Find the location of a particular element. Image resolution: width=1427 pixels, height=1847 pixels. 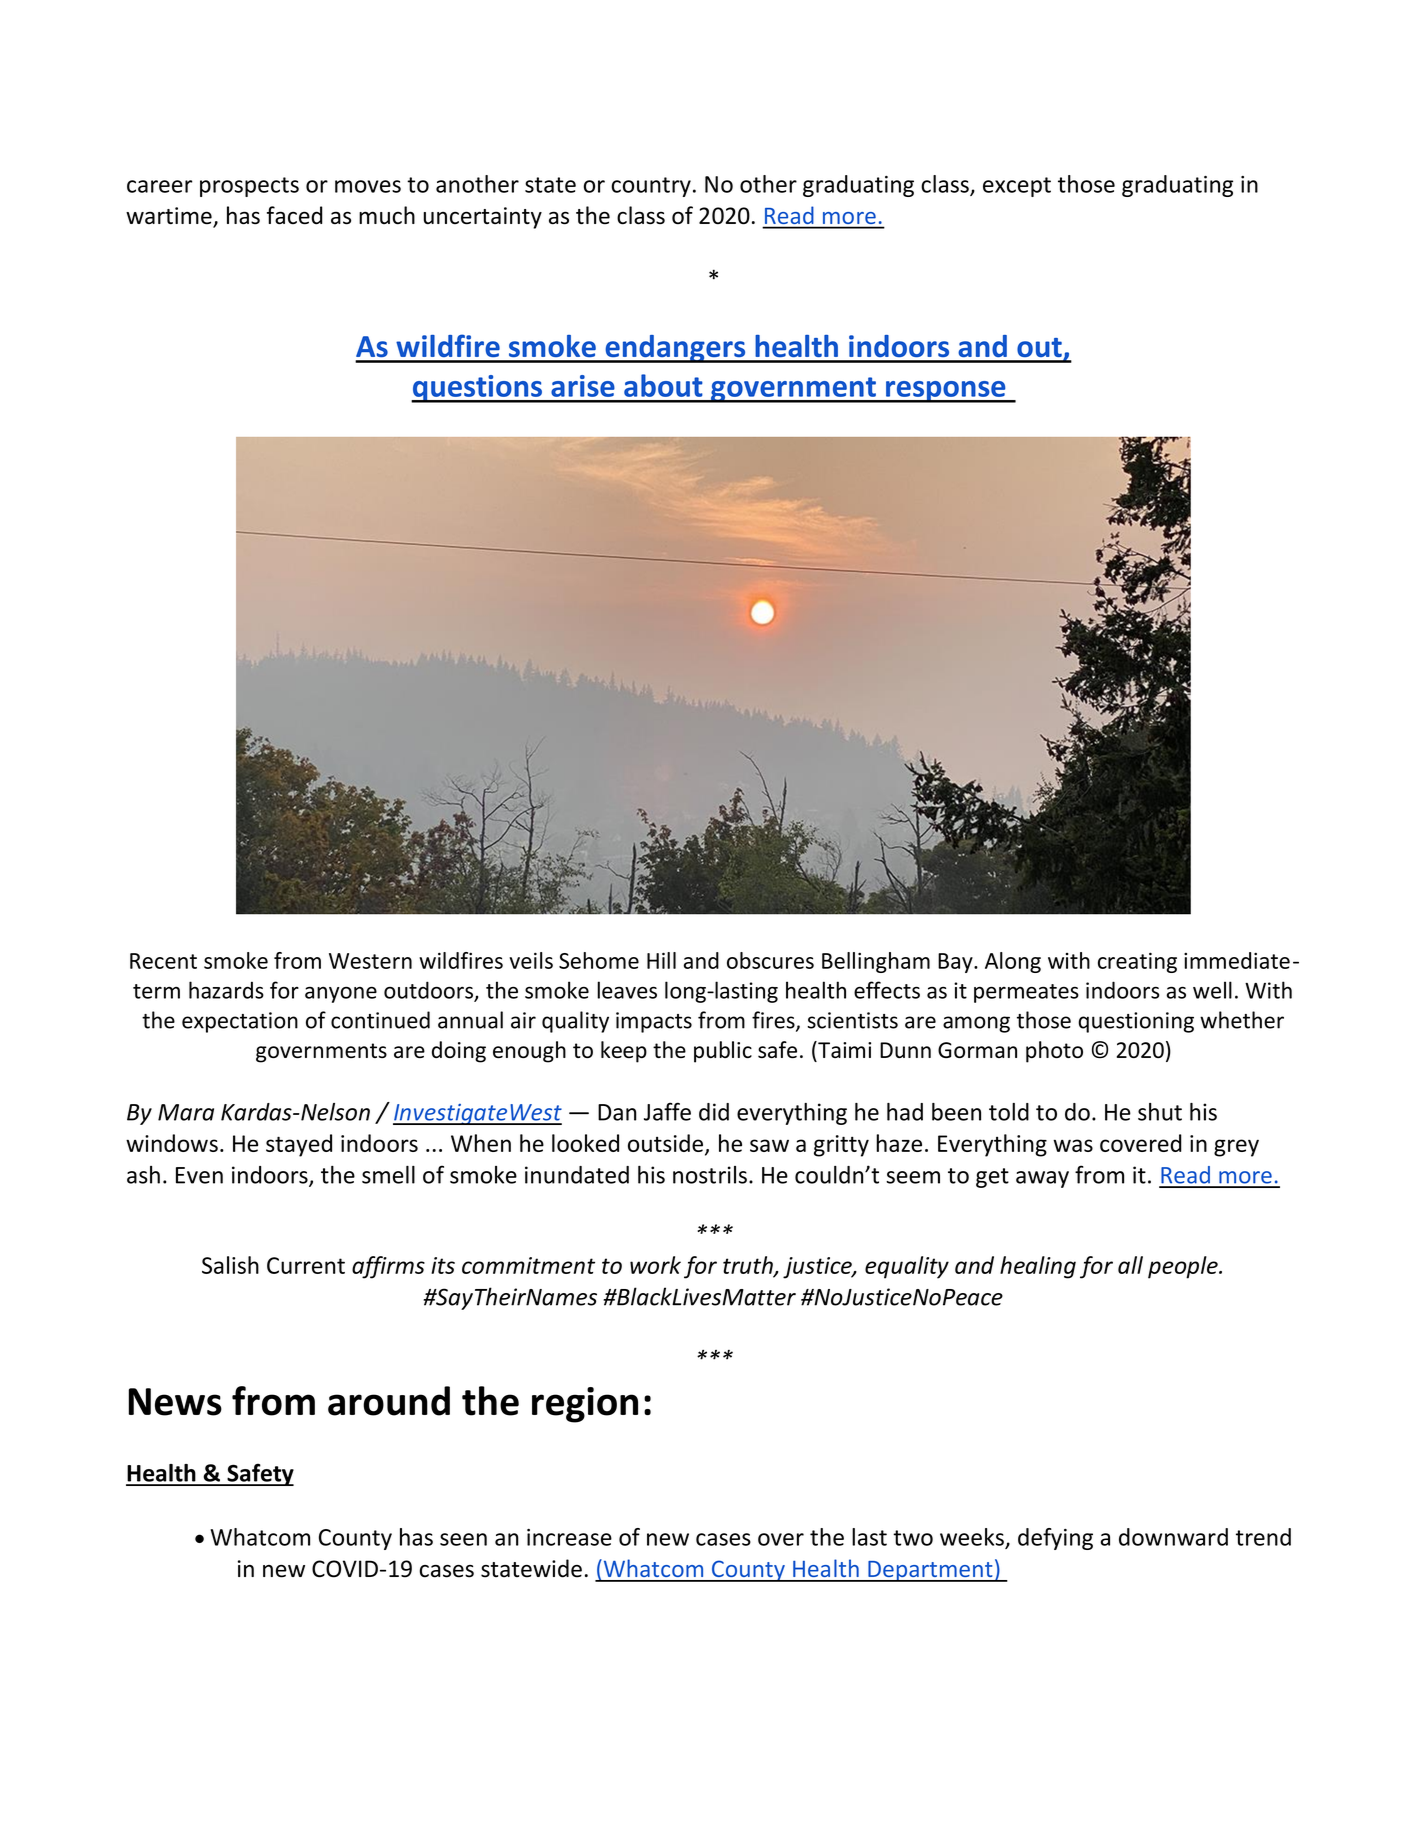

seen is located at coordinates (463, 1539).
